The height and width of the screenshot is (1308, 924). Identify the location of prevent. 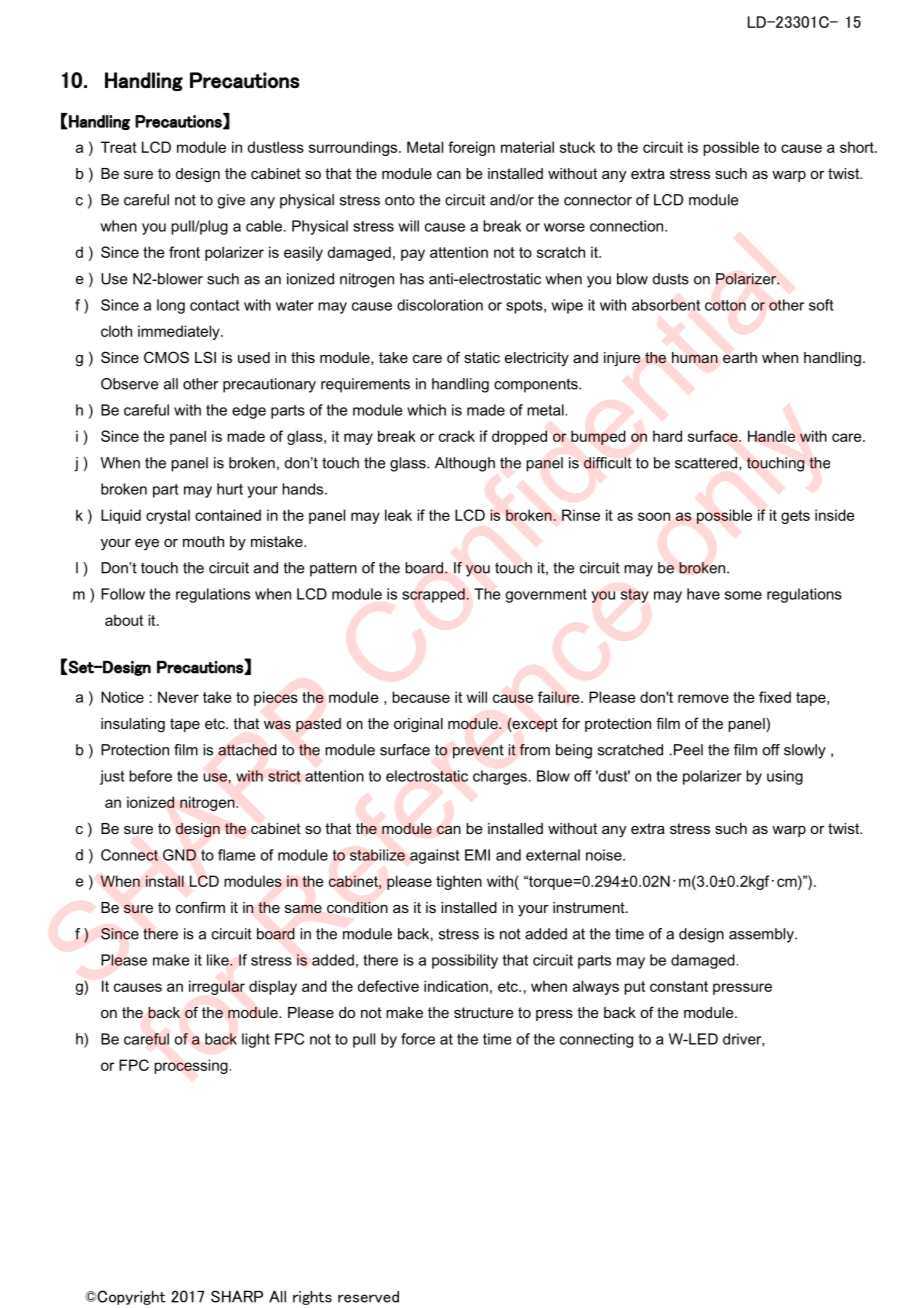
(478, 751).
